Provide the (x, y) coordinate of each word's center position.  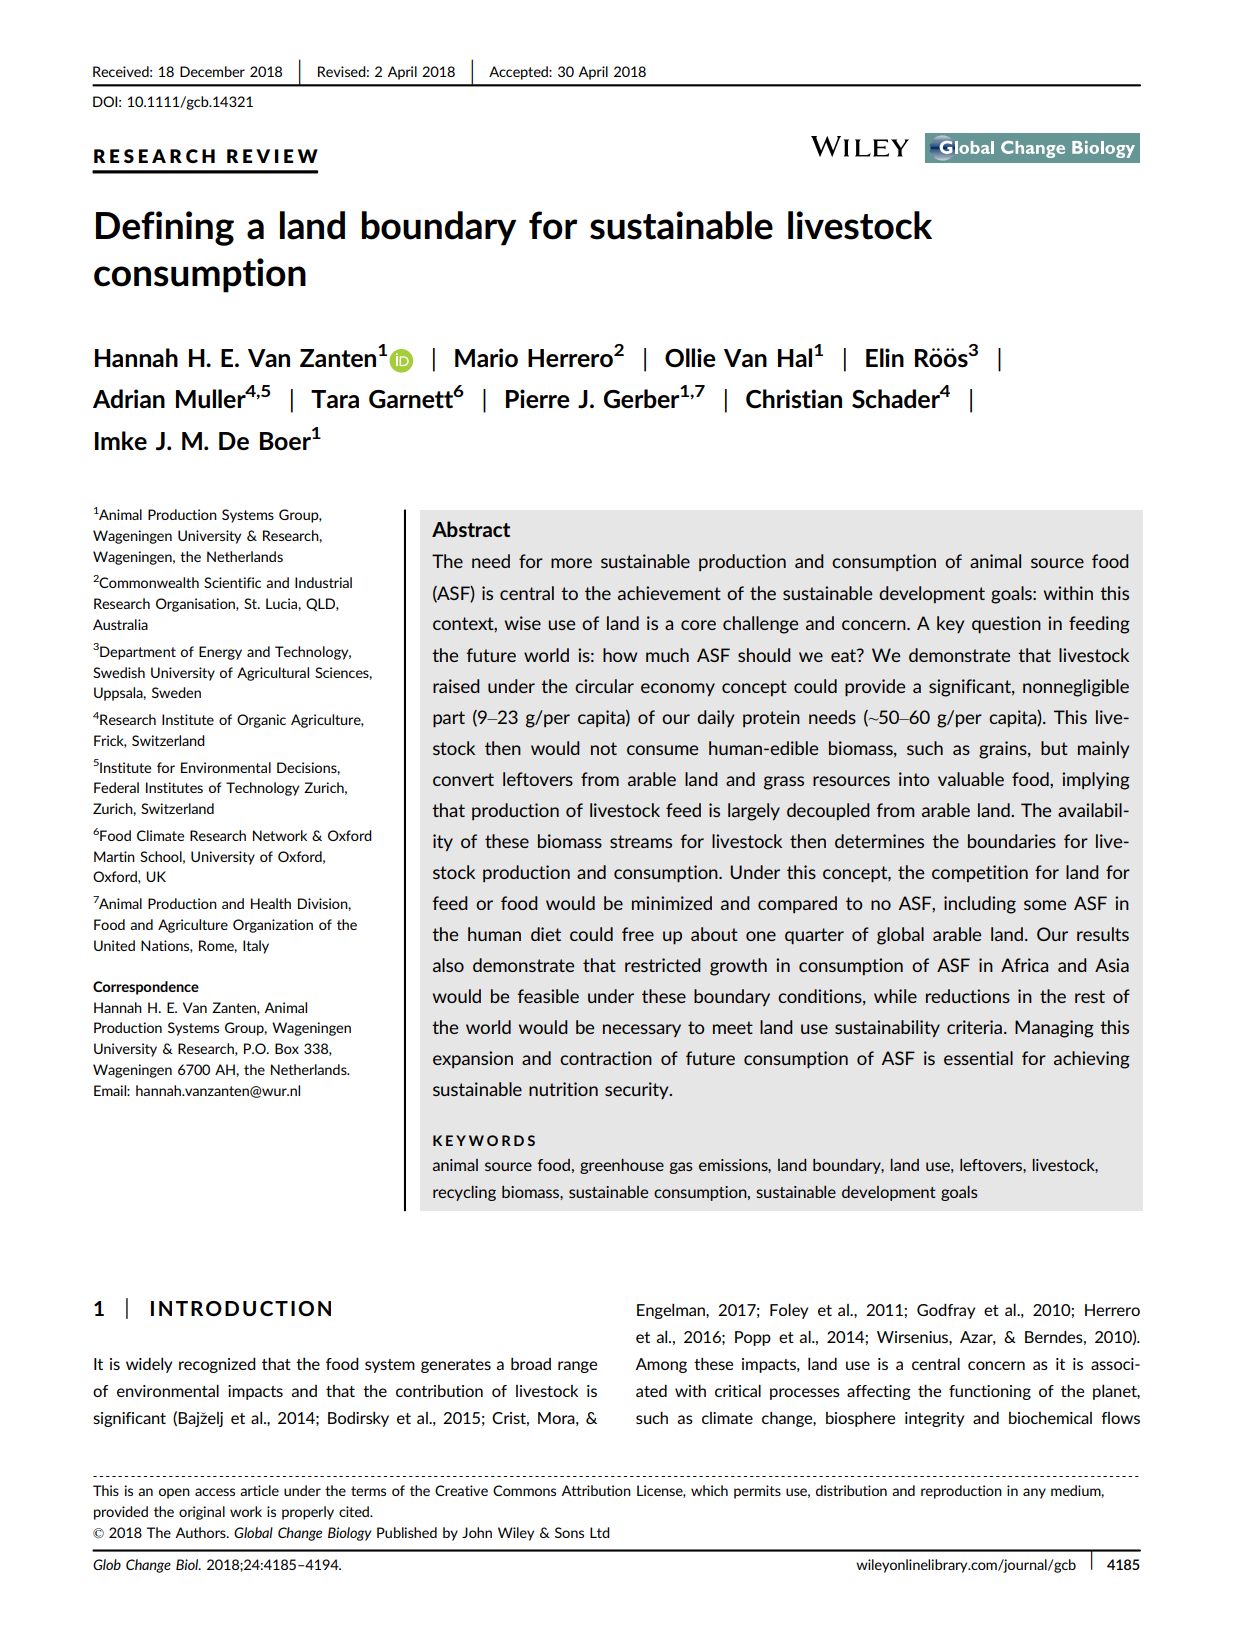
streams (641, 841)
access (215, 1492)
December (212, 71)
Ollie (690, 358)
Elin (885, 357)
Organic (261, 721)
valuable (971, 779)
